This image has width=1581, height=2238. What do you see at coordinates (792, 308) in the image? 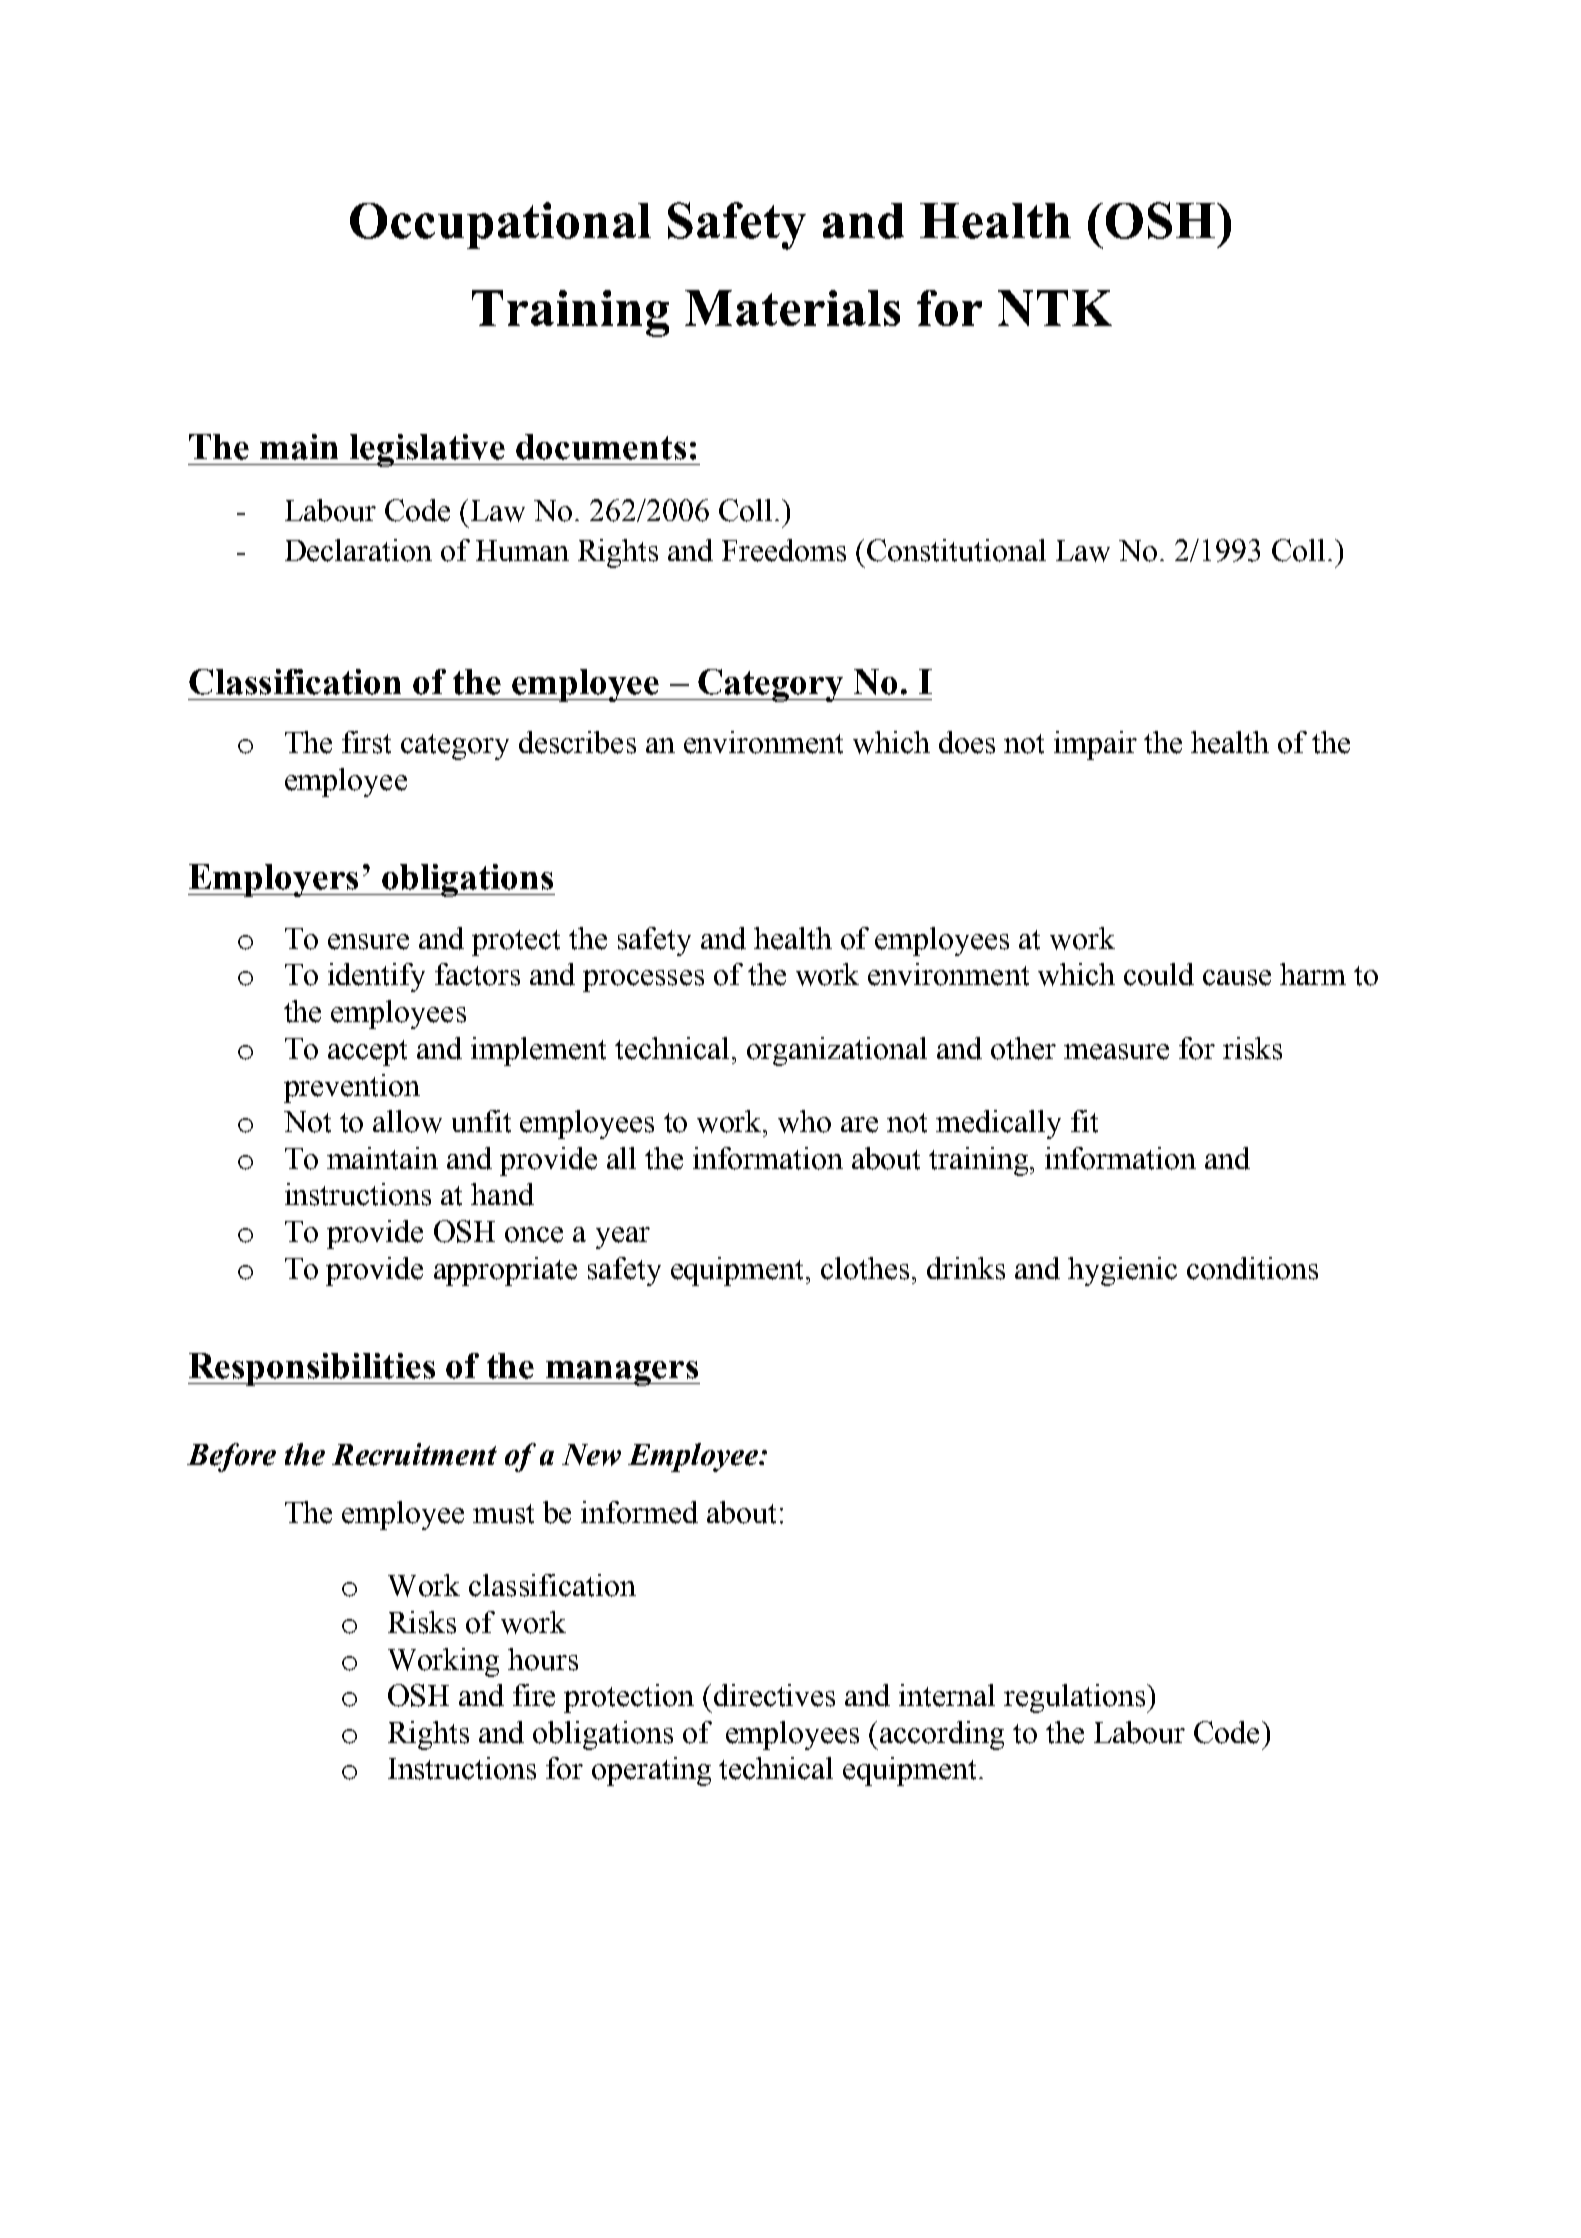
I see `Materials` at bounding box center [792, 308].
